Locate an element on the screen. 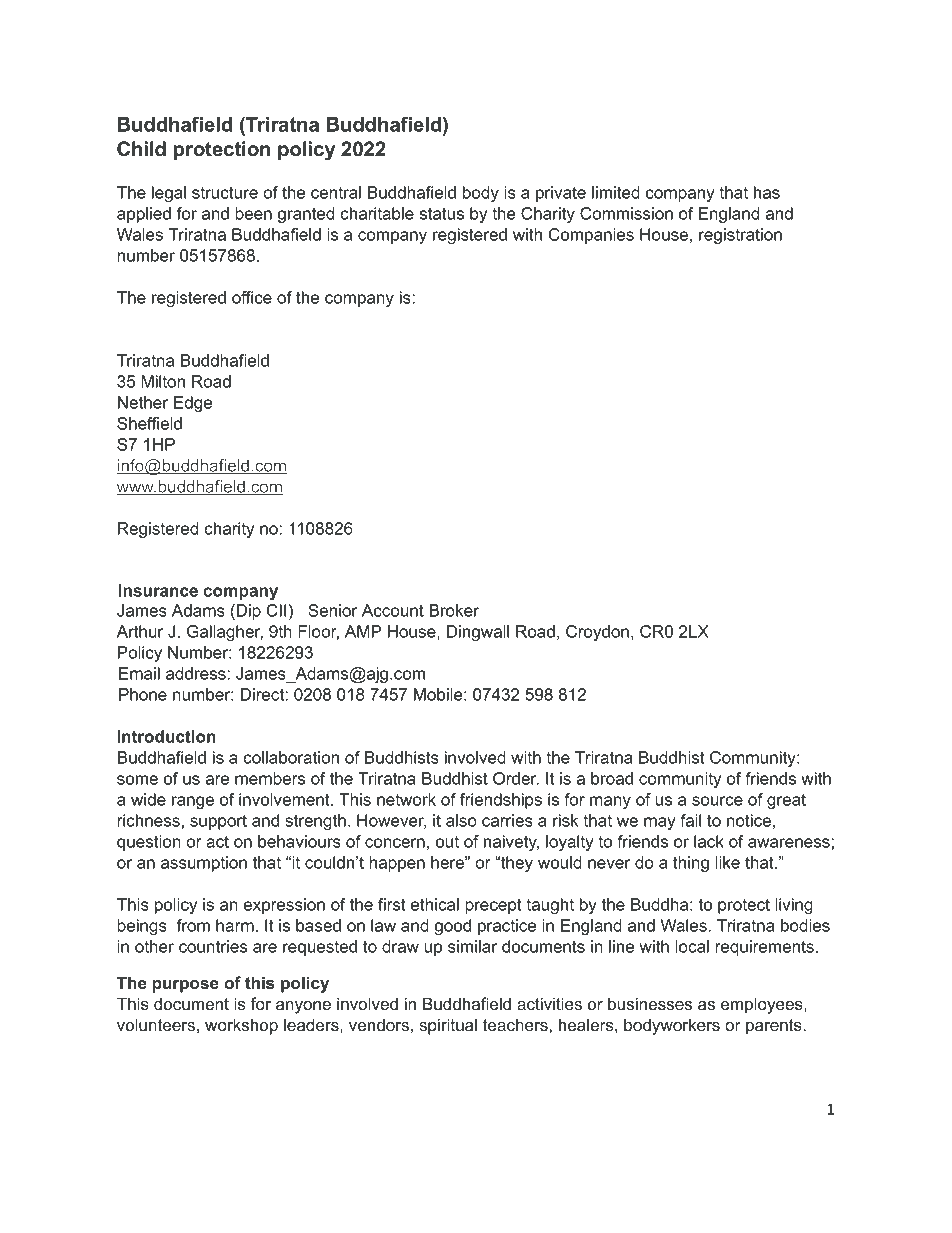 This screenshot has width=952, height=1233. source is located at coordinates (717, 801).
